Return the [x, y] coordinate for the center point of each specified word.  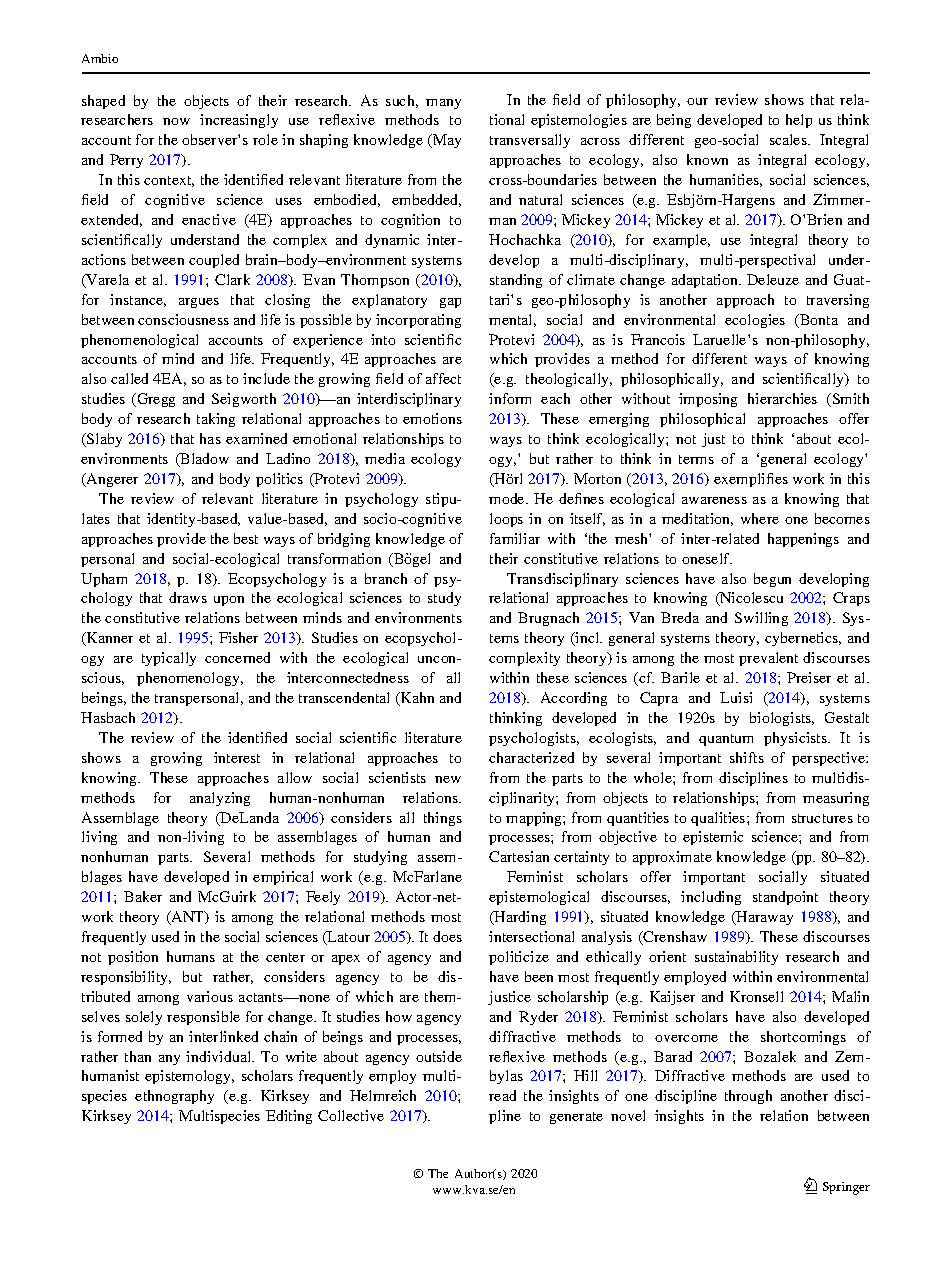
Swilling [761, 619]
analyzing [220, 799]
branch [386, 578]
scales [789, 139]
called [129, 378]
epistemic [713, 838]
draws [188, 597]
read [502, 1095]
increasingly [239, 121]
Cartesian [519, 856]
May [446, 141]
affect [443, 378]
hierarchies [782, 398]
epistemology [189, 1077]
